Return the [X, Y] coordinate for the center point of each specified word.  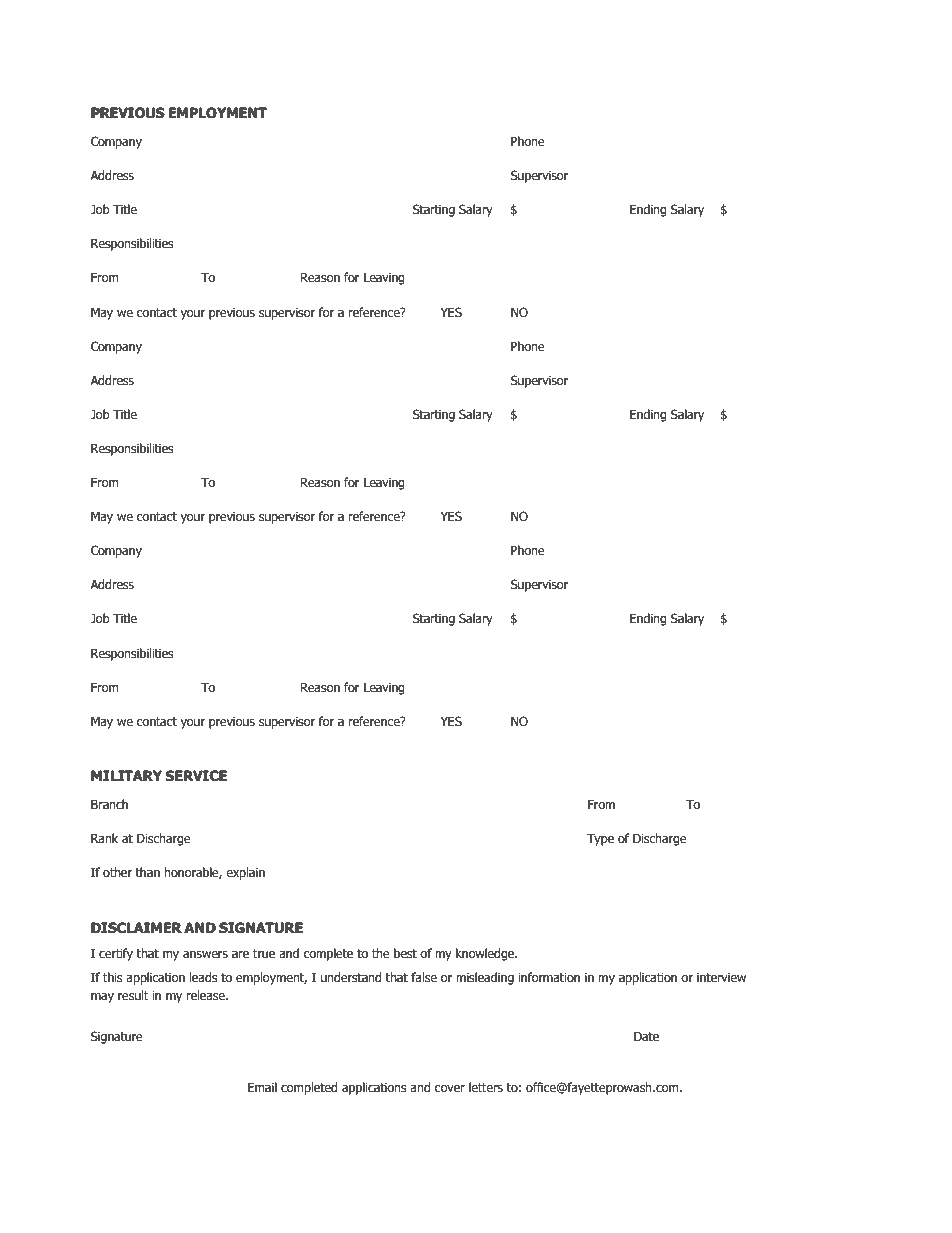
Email [262, 1087]
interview [721, 977]
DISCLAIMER [136, 928]
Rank [104, 838]
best [405, 953]
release [206, 995]
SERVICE [196, 776]
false [424, 977]
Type [600, 839]
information [549, 977]
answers [205, 954]
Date [646, 1036]
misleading [485, 978]
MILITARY [126, 775]
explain [245, 873]
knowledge [486, 954]
